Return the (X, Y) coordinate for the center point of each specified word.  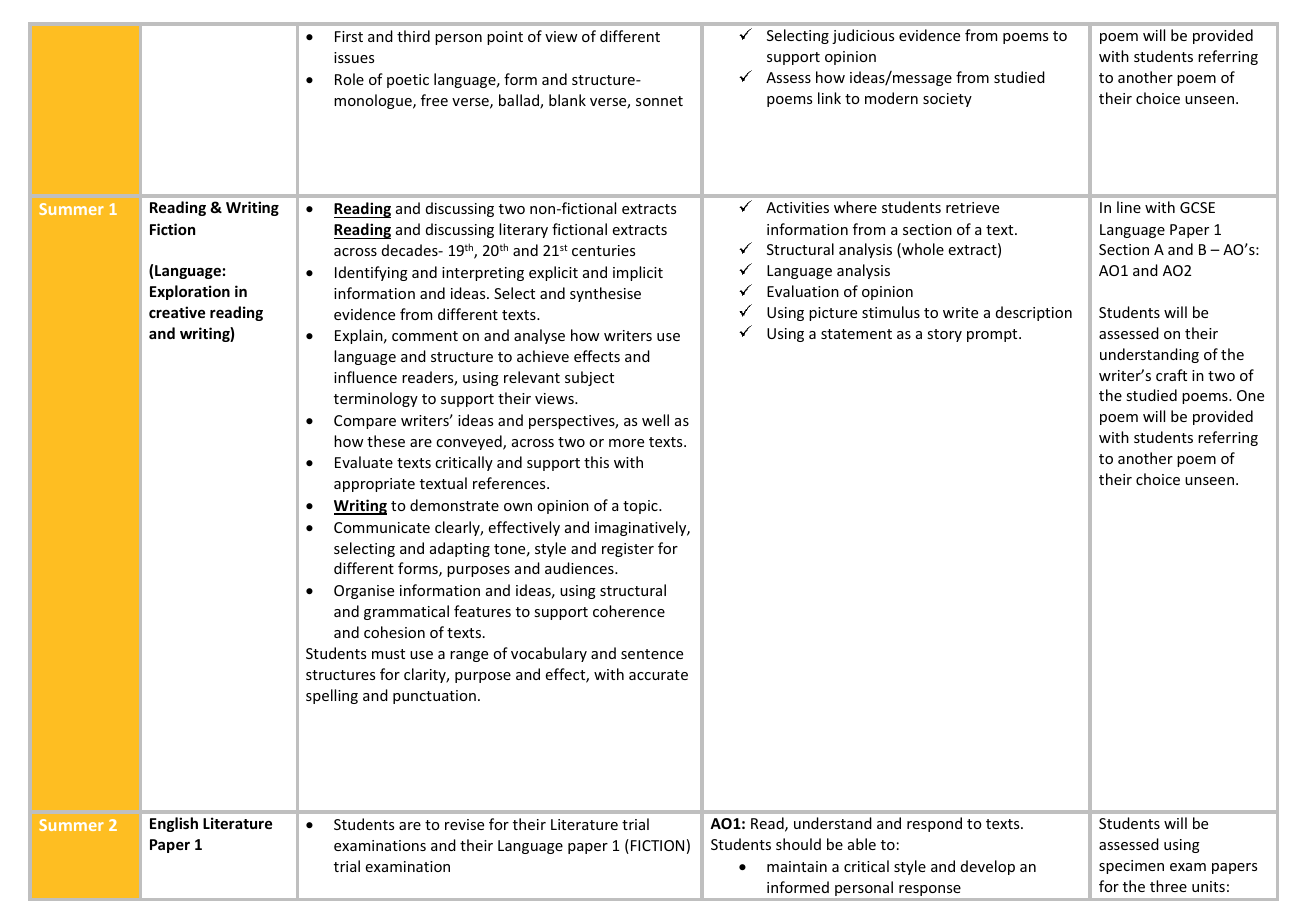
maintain (797, 866)
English (174, 824)
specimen (1131, 867)
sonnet (659, 101)
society (947, 100)
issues (354, 57)
